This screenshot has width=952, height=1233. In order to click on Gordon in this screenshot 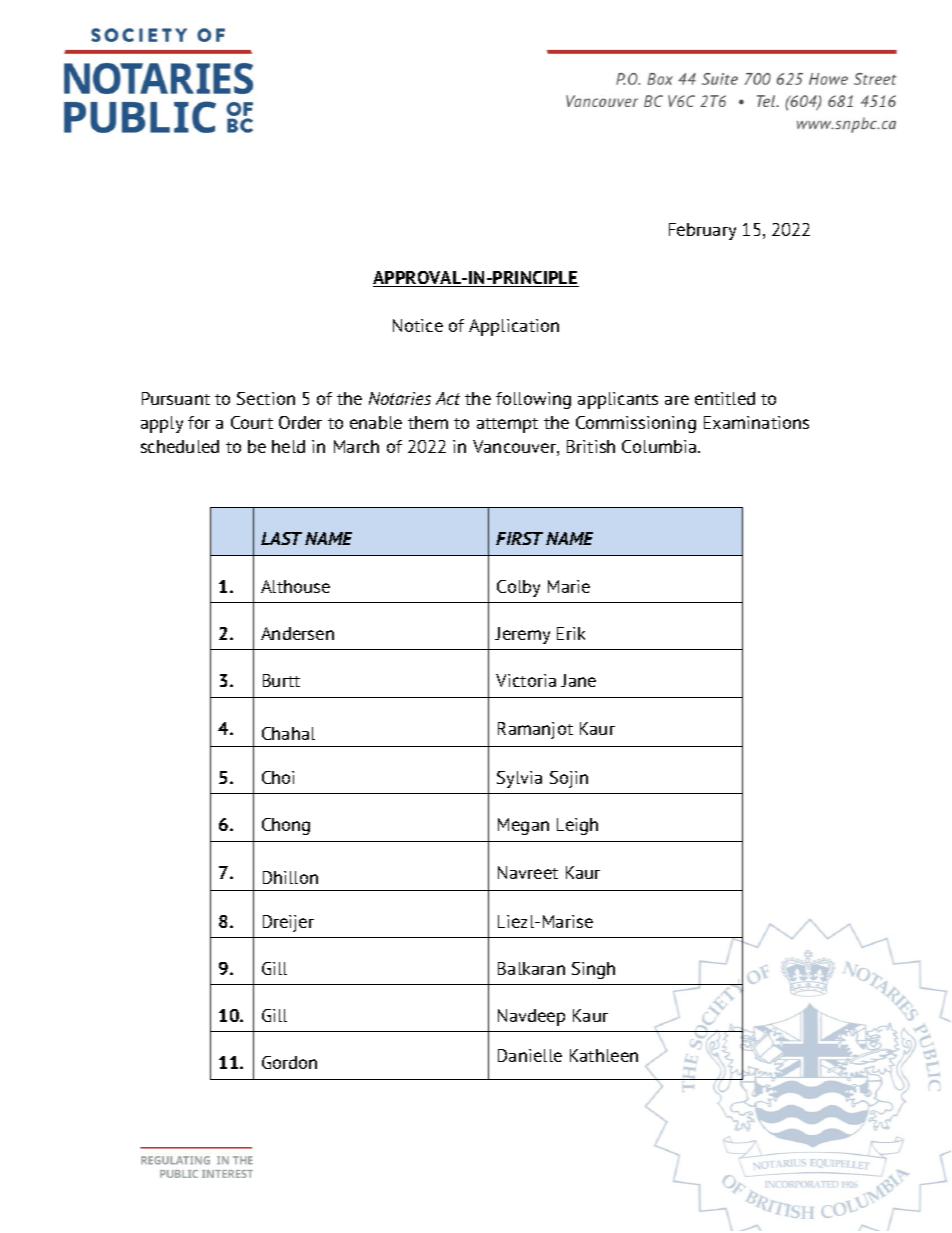, I will do `click(289, 1062)`.
